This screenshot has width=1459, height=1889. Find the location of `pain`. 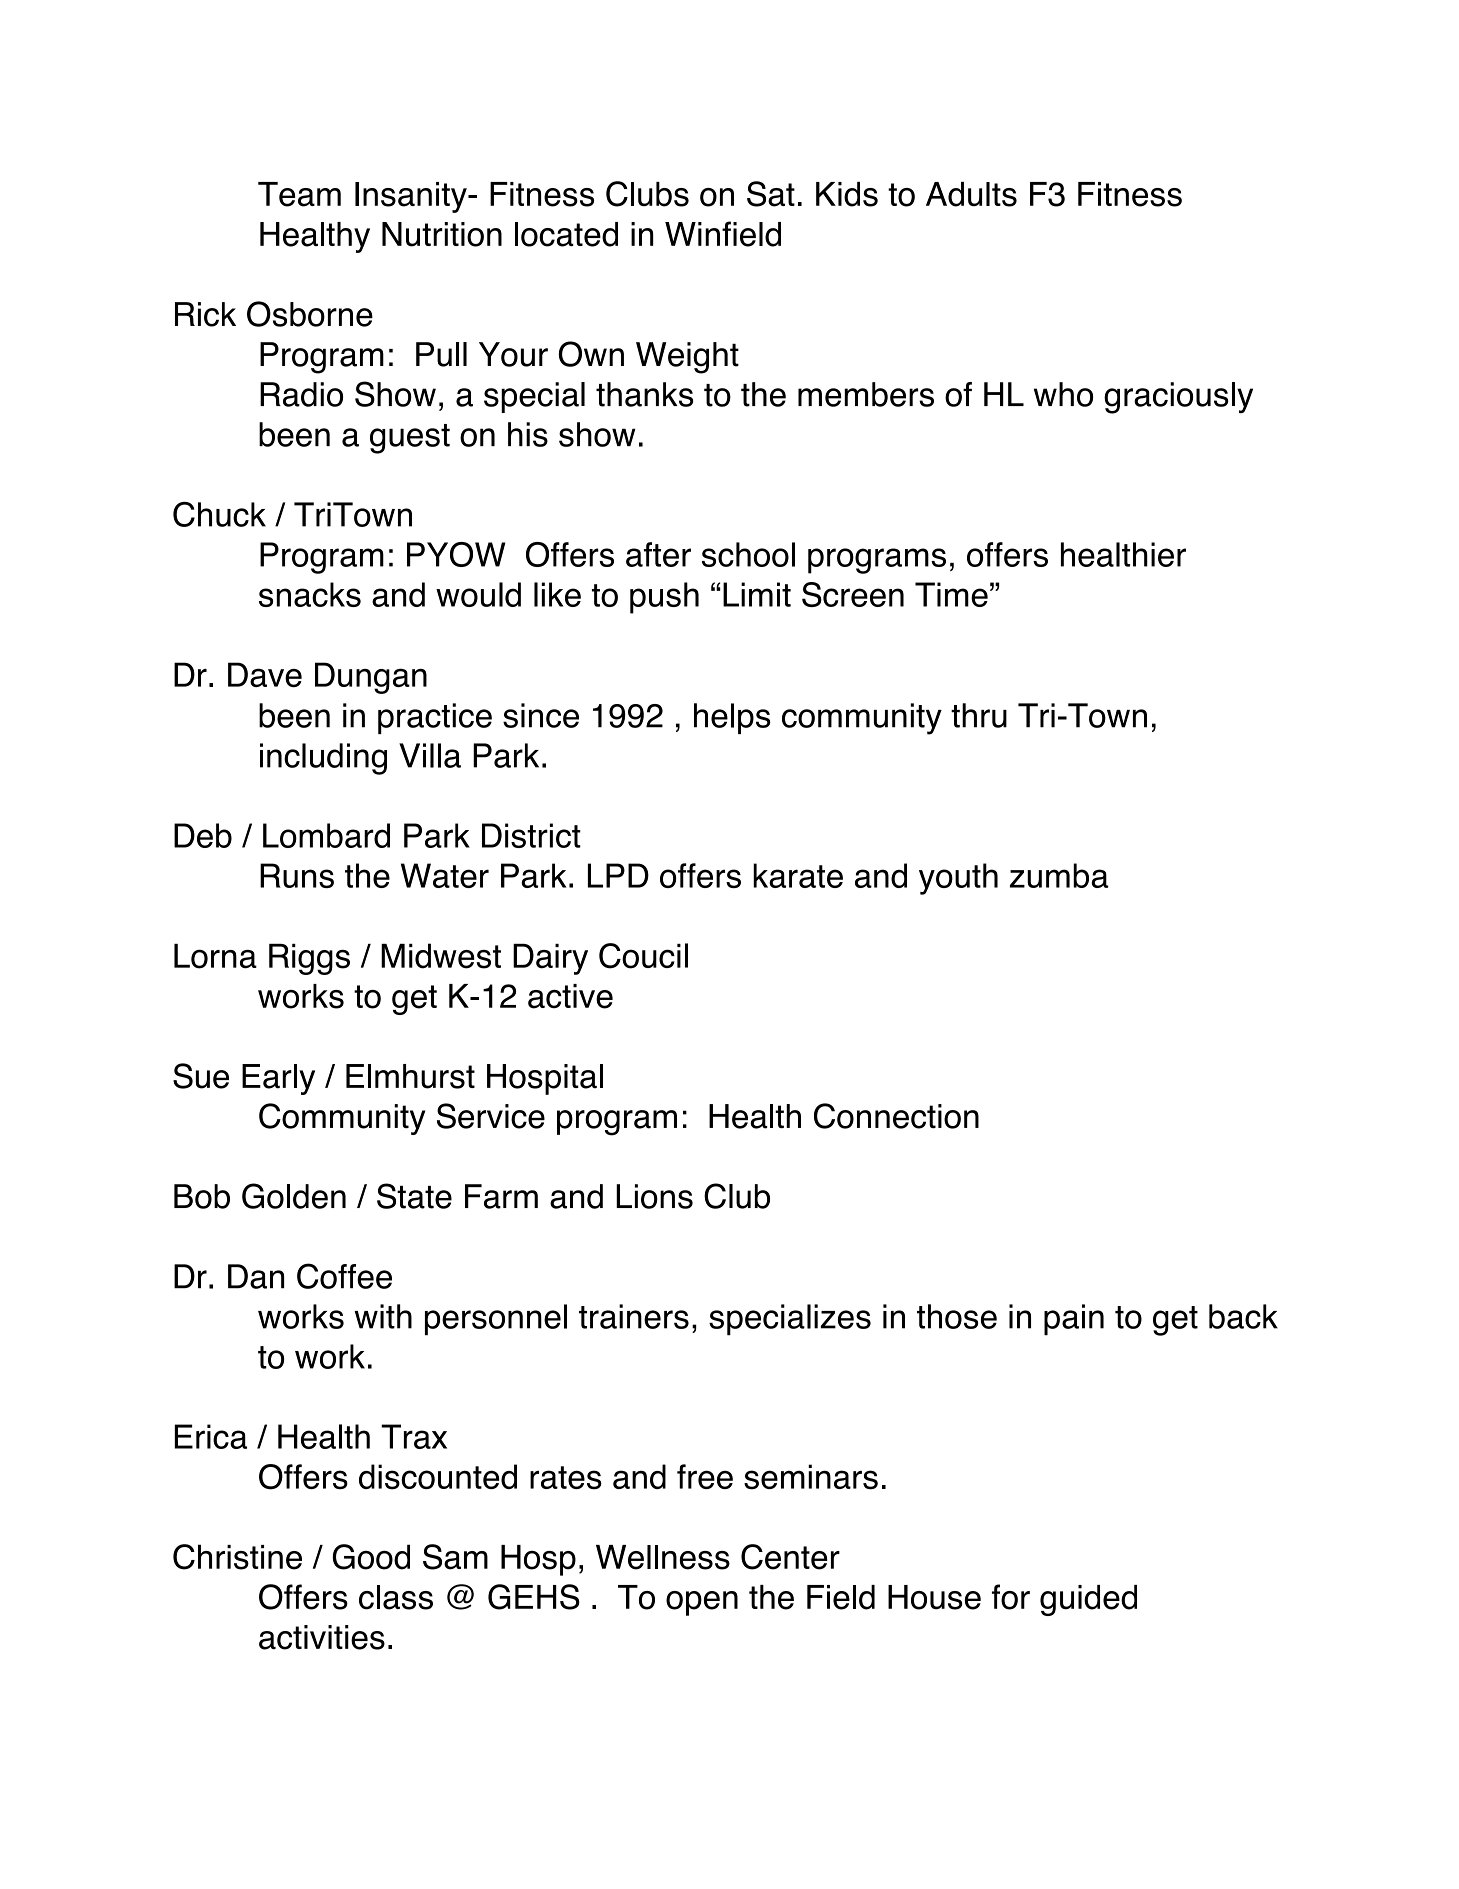

pain is located at coordinates (1074, 1319).
